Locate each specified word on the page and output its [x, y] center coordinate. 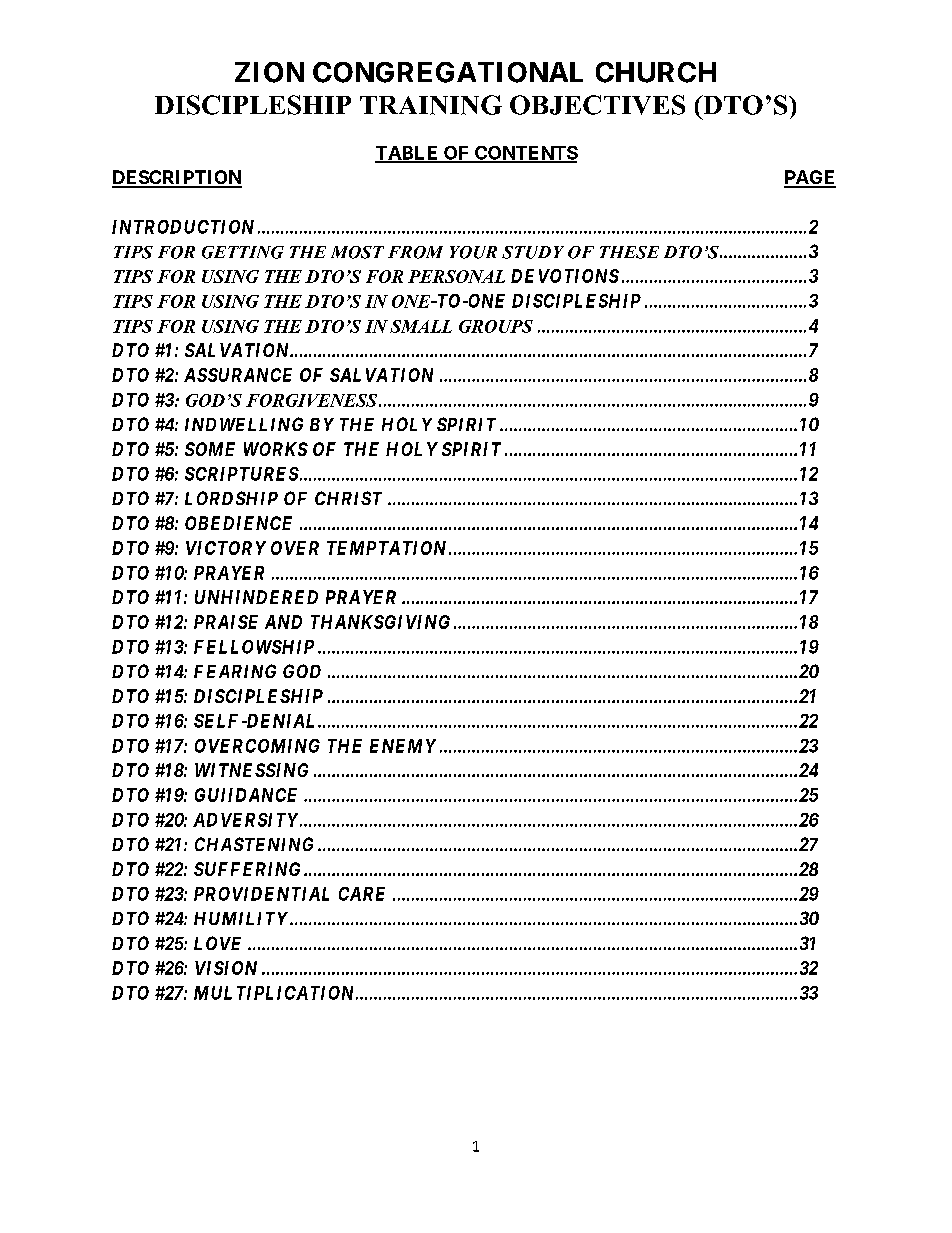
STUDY [533, 252]
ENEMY [403, 746]
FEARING [235, 671]
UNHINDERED [256, 597]
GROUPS [496, 326]
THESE [629, 252]
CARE [362, 894]
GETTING [243, 252]
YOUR [473, 252]
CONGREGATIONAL [448, 72]
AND [283, 622]
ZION [269, 72]
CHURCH [656, 72]
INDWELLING [244, 424]
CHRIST [348, 498]
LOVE [217, 943]
